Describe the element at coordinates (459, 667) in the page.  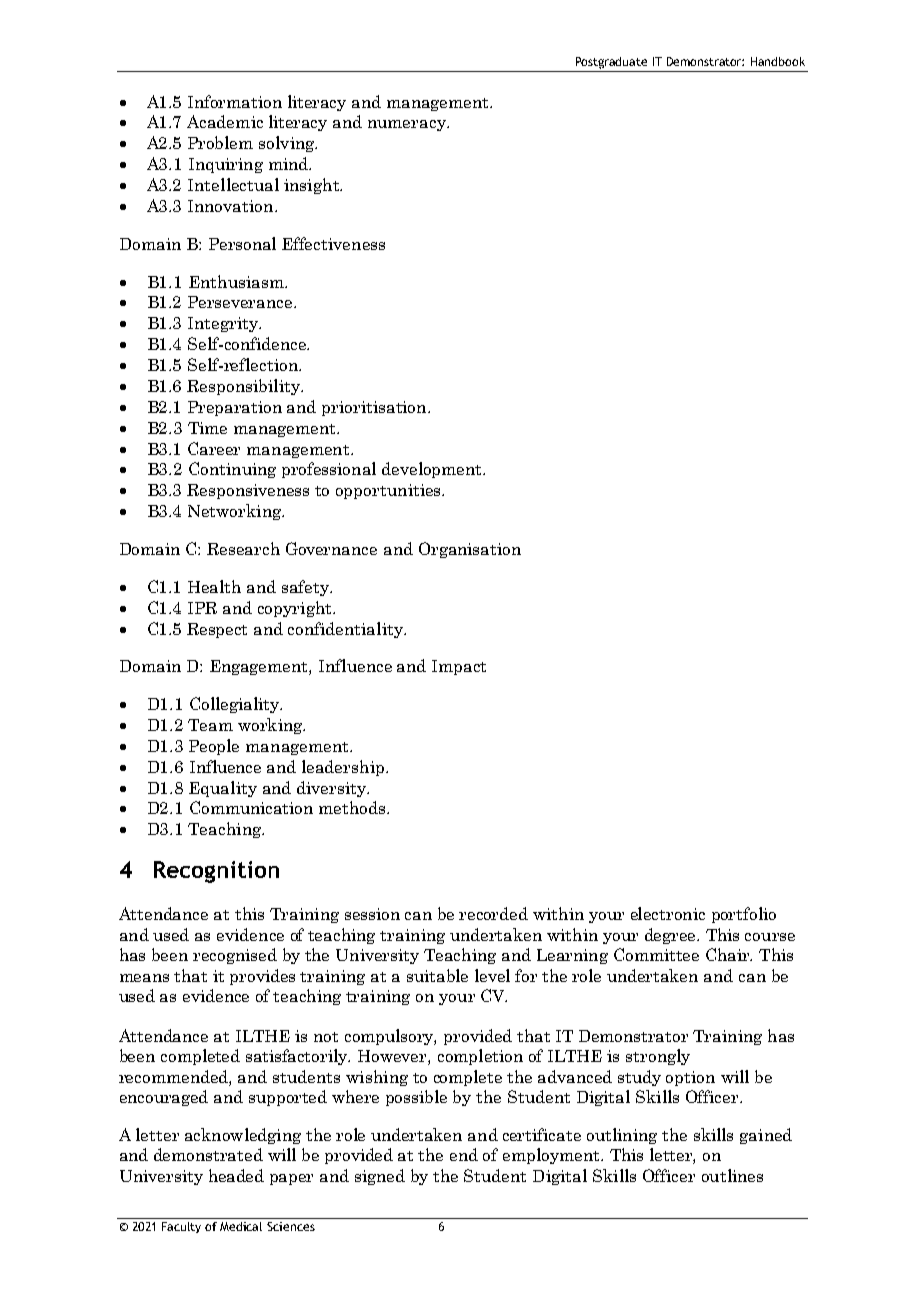
I see `Impact` at that location.
